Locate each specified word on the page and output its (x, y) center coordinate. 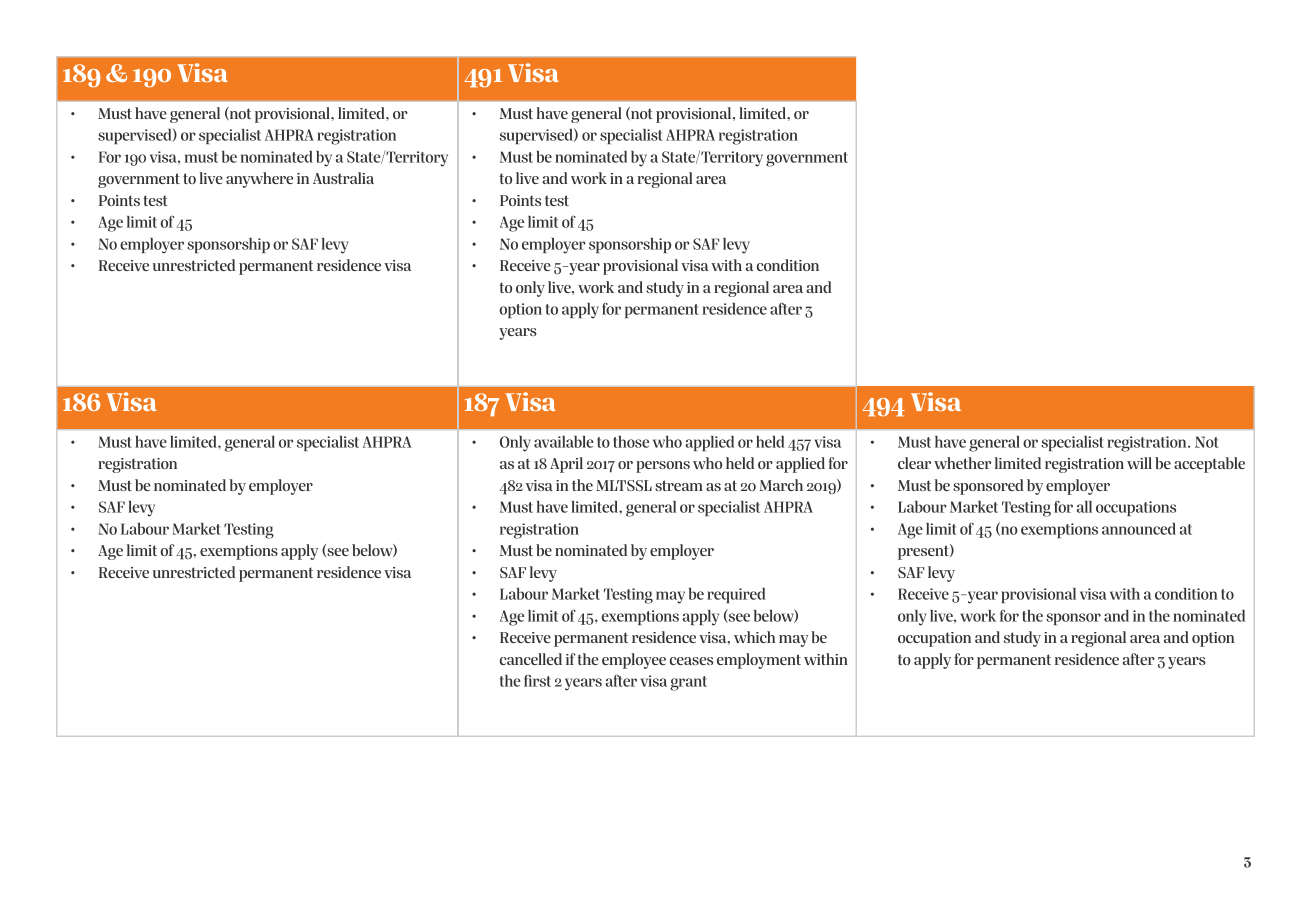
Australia (343, 178)
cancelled (531, 659)
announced (1139, 529)
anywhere (259, 180)
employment (759, 661)
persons (663, 467)
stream (679, 485)
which (754, 637)
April (566, 465)
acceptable (1209, 465)
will (1139, 463)
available (564, 442)
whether (962, 463)
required (736, 595)
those (631, 442)
